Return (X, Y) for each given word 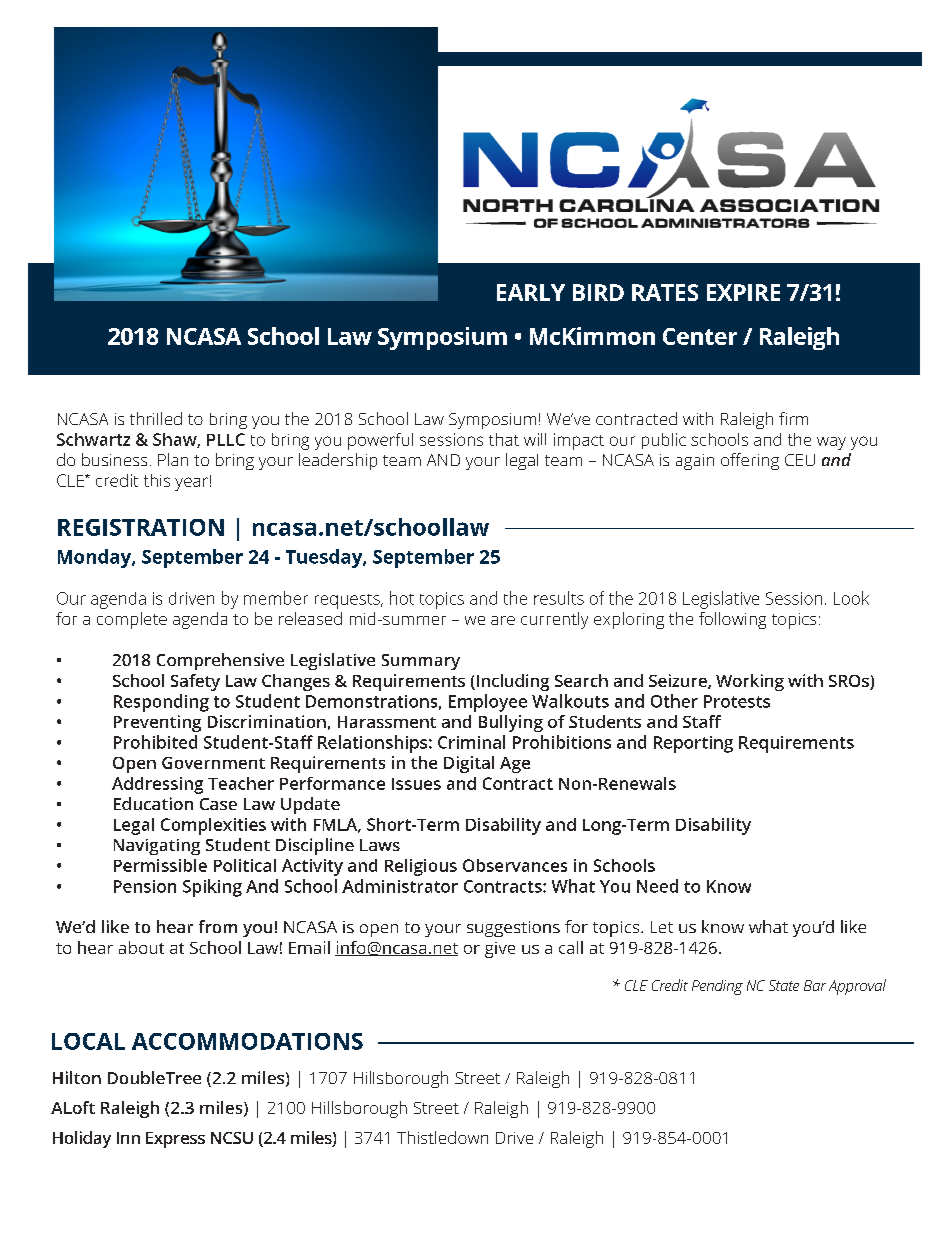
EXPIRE (743, 292)
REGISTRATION (141, 527)
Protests (737, 701)
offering (750, 461)
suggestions (513, 929)
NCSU (232, 1138)
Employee (488, 703)
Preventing (157, 723)
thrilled (156, 418)
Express (175, 1140)
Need (657, 886)
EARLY (531, 292)
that (504, 439)
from (218, 926)
